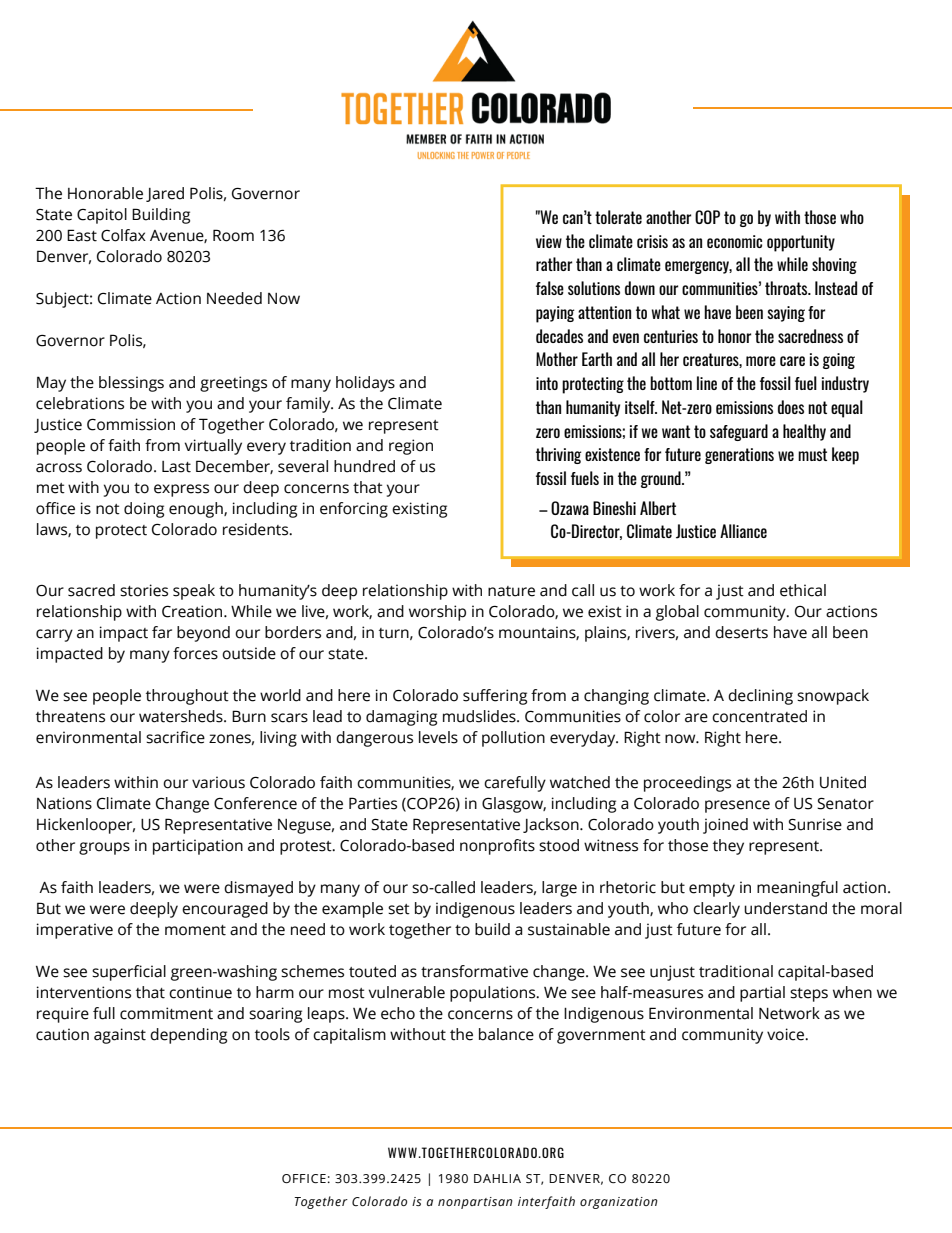  What do you see at coordinates (549, 241) in the document?
I see `view` at bounding box center [549, 241].
